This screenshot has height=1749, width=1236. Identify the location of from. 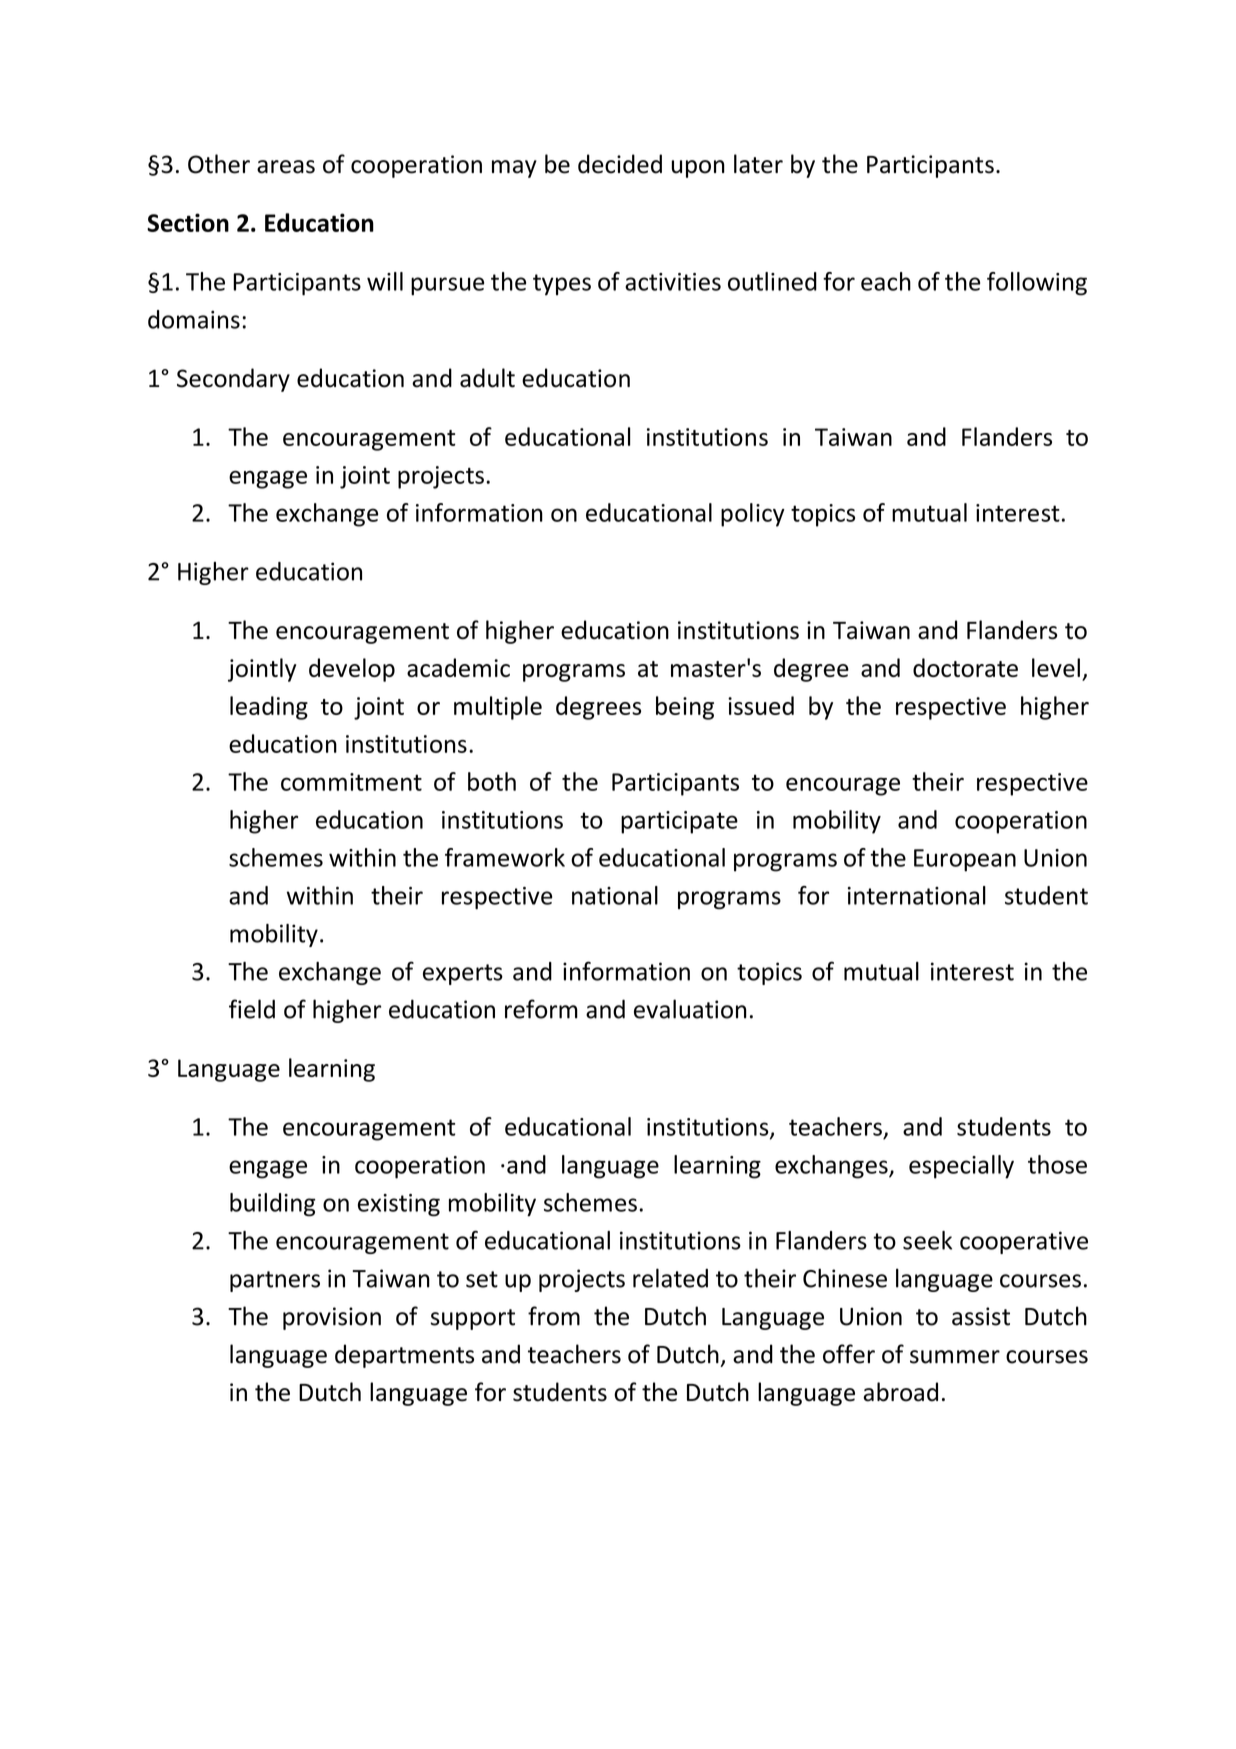
(554, 1316).
